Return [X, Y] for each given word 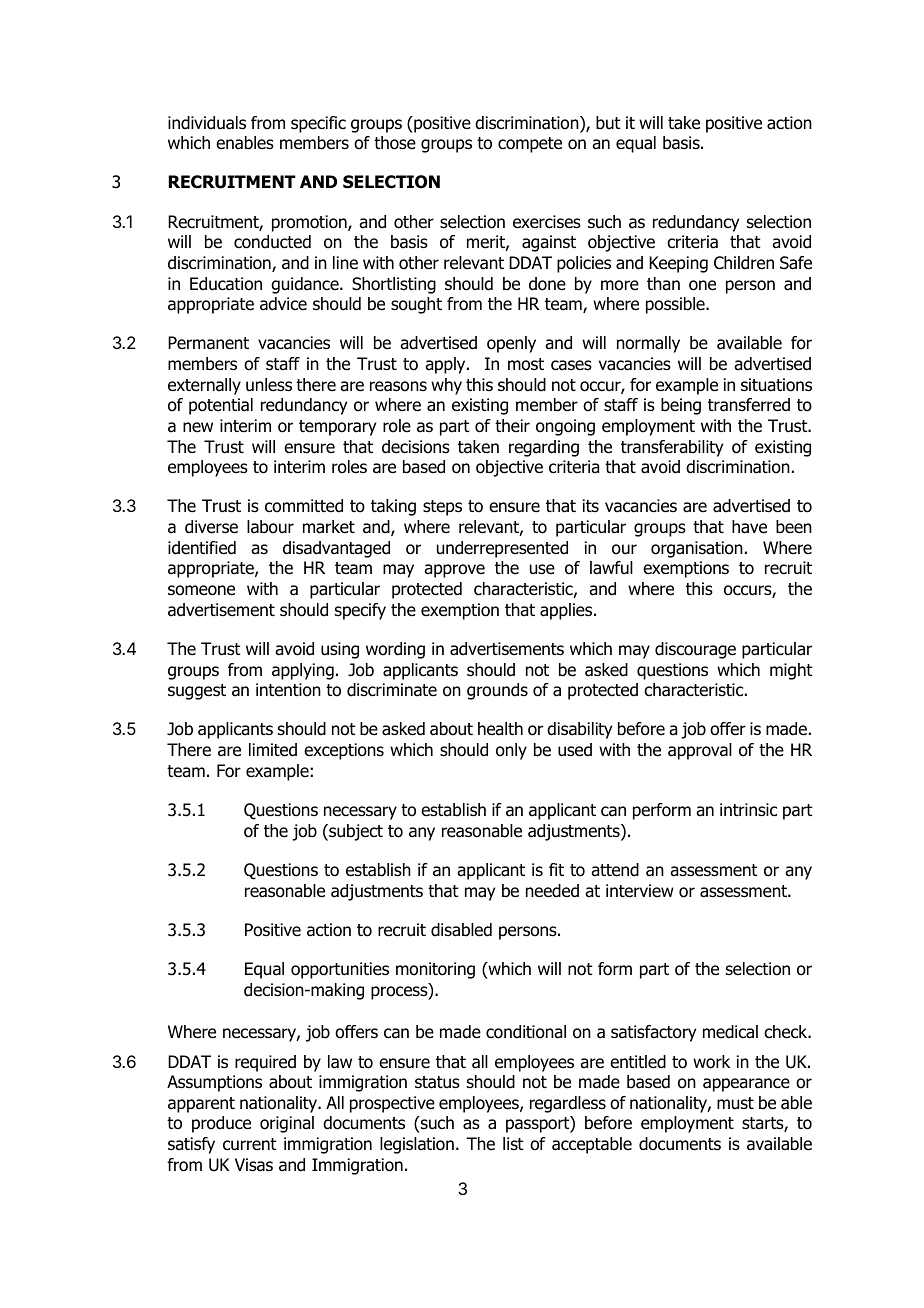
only [511, 751]
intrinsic [748, 809]
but [608, 123]
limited [273, 750]
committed [304, 506]
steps [442, 508]
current [250, 1144]
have [749, 527]
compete [530, 145]
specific [318, 124]
